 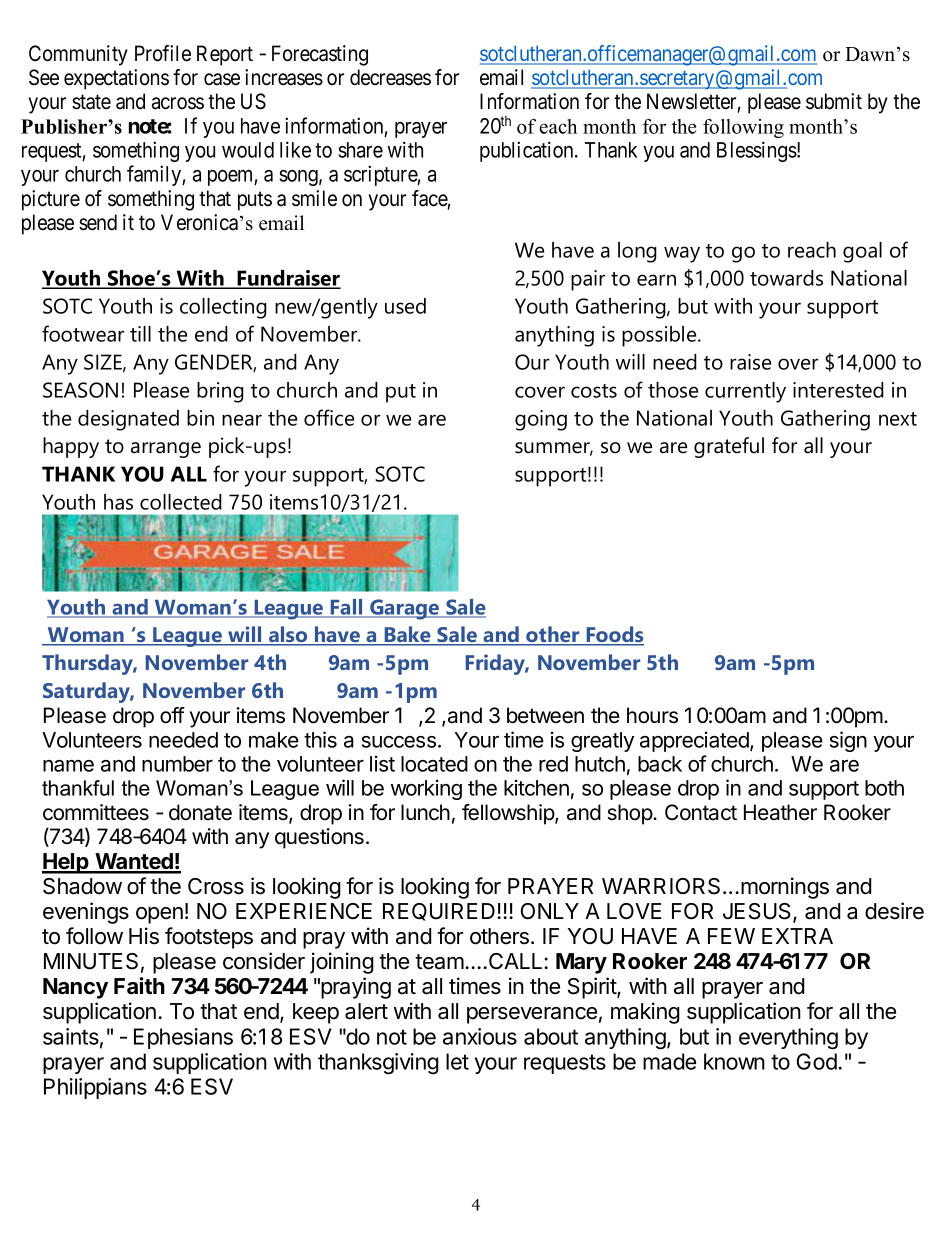 I want to click on Ephesians, so click(x=183, y=1038).
